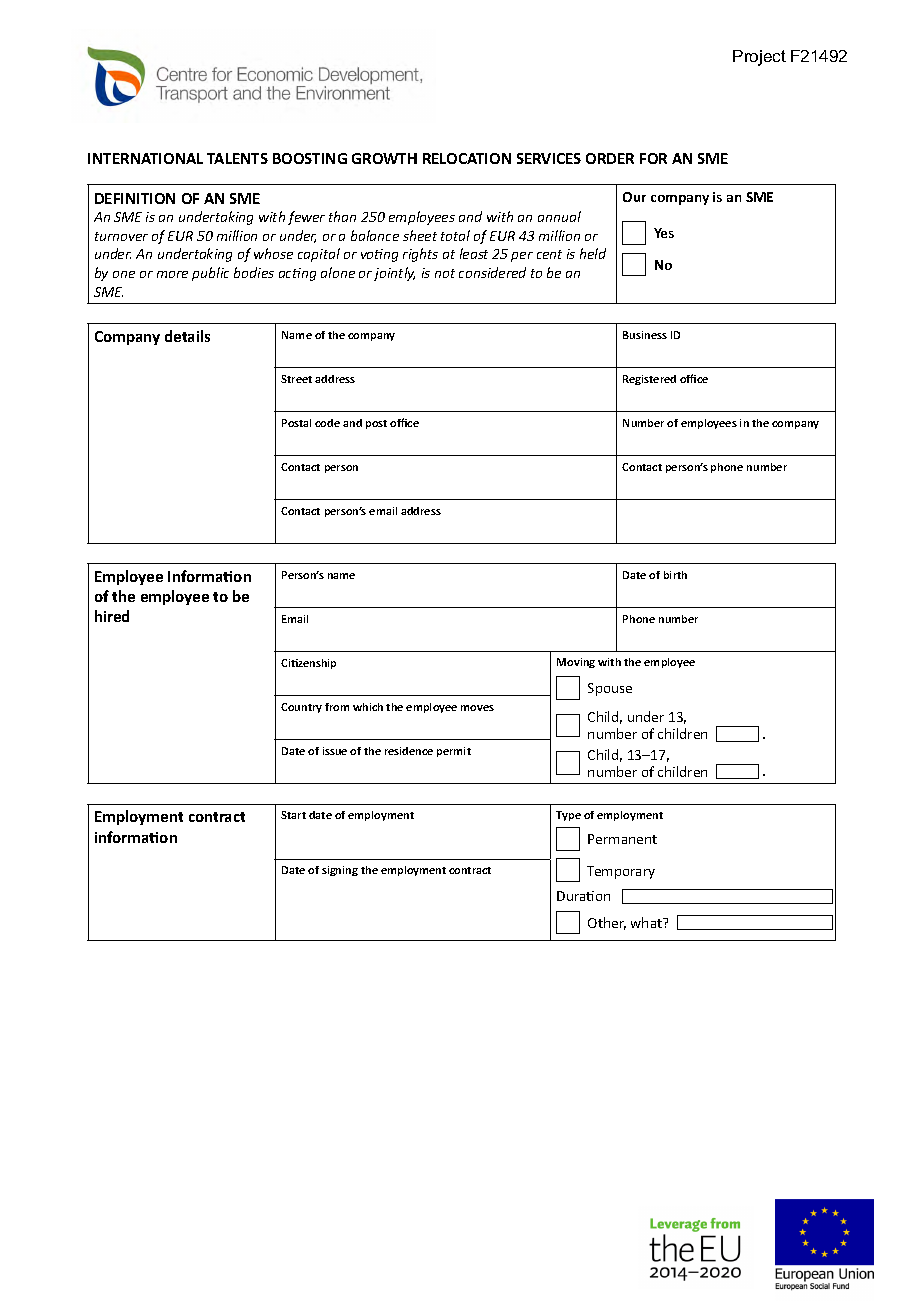 The image size is (924, 1308). I want to click on Street, so click(296, 379).
